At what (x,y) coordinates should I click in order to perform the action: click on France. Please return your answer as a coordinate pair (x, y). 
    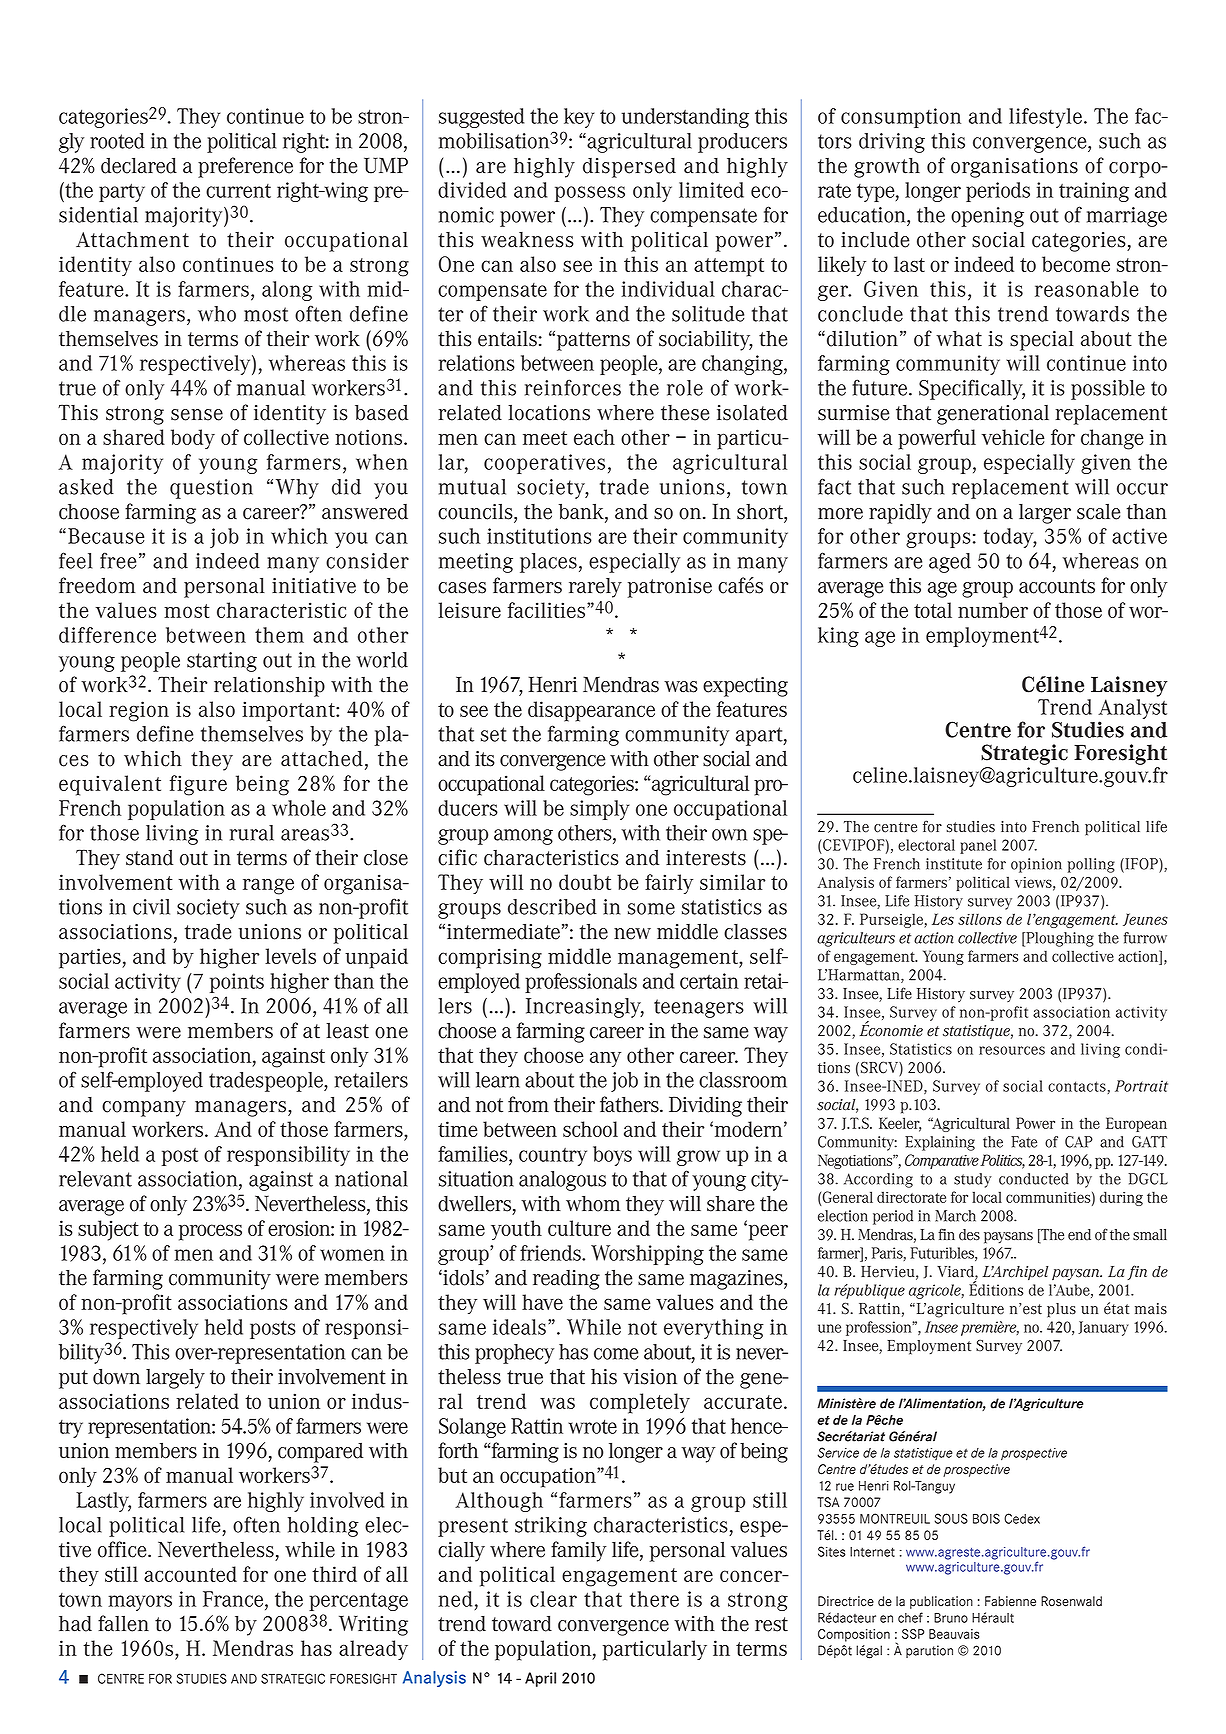
    Looking at the image, I should click on (234, 1599).
